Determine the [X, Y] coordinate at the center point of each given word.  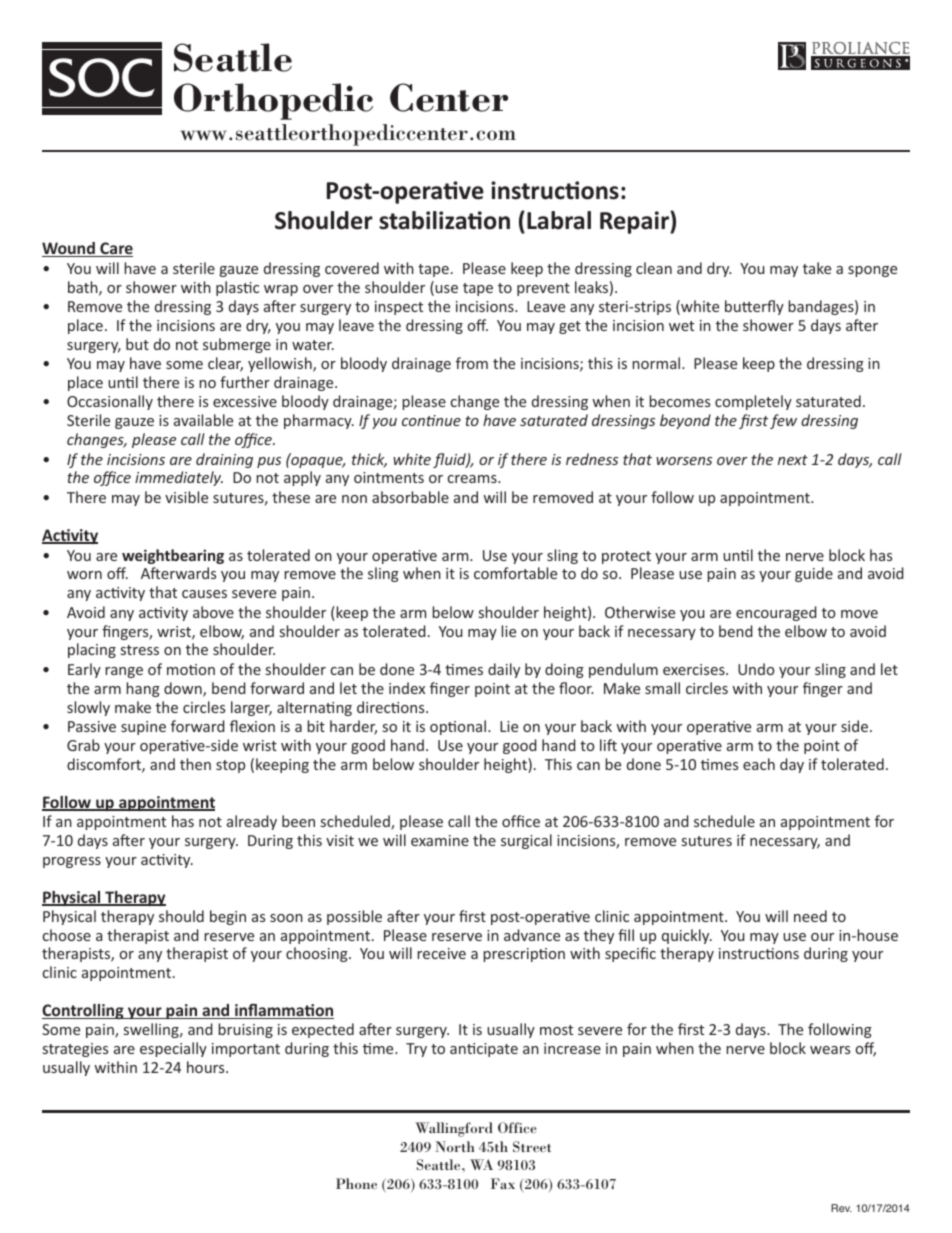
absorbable [410, 497]
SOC [102, 77]
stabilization [444, 220]
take [817, 268]
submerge [237, 345]
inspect [399, 308]
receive [441, 953]
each [759, 764]
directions [392, 707]
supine [143, 728]
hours [207, 1067]
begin [228, 917]
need [810, 916]
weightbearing [173, 556]
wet [681, 326]
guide [814, 574]
